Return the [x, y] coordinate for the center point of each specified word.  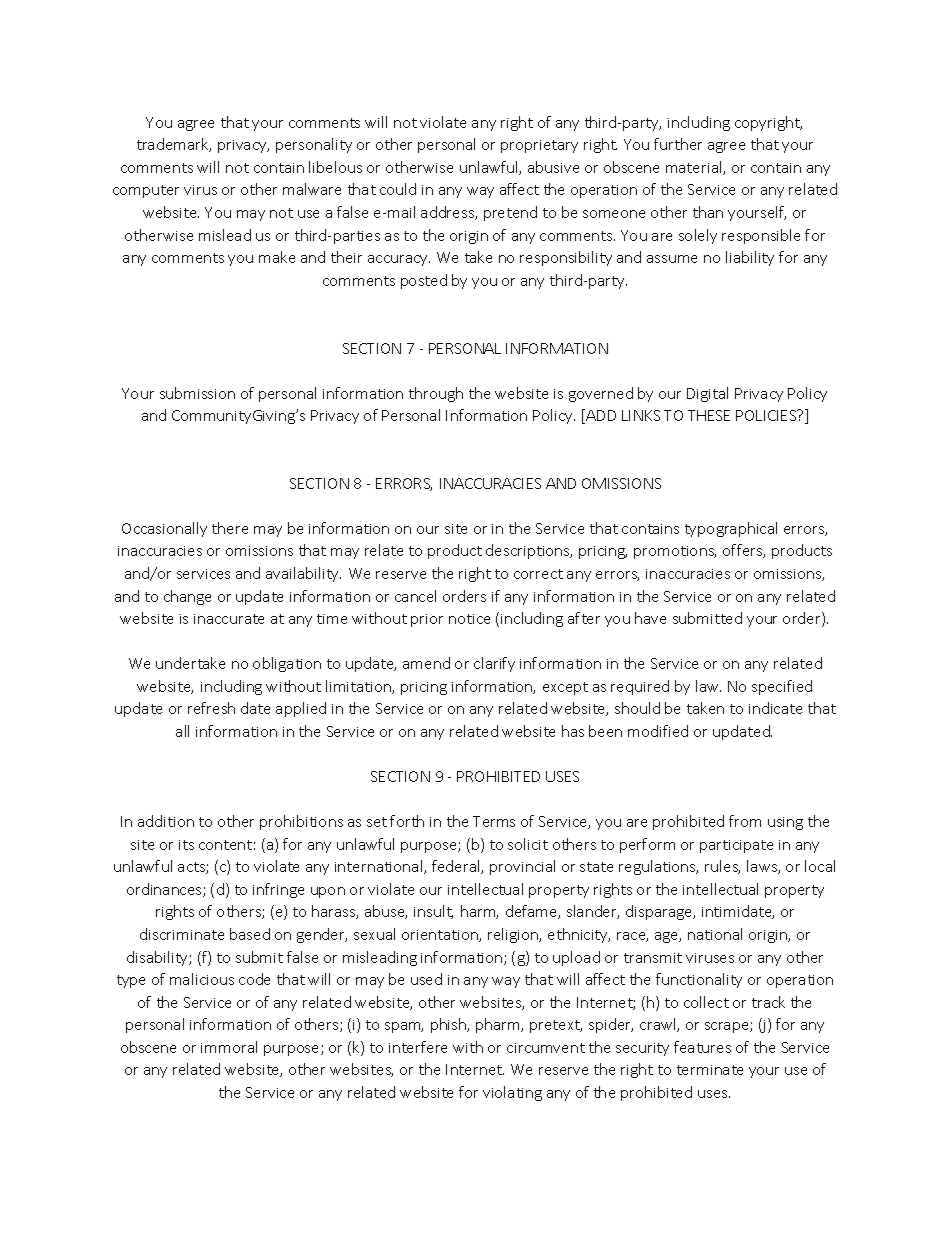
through [436, 394]
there [230, 528]
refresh [211, 708]
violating [512, 1093]
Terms [494, 821]
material [695, 168]
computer [146, 191]
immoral [229, 1047]
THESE [709, 415]
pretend [510, 213]
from [745, 821]
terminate [710, 1070]
